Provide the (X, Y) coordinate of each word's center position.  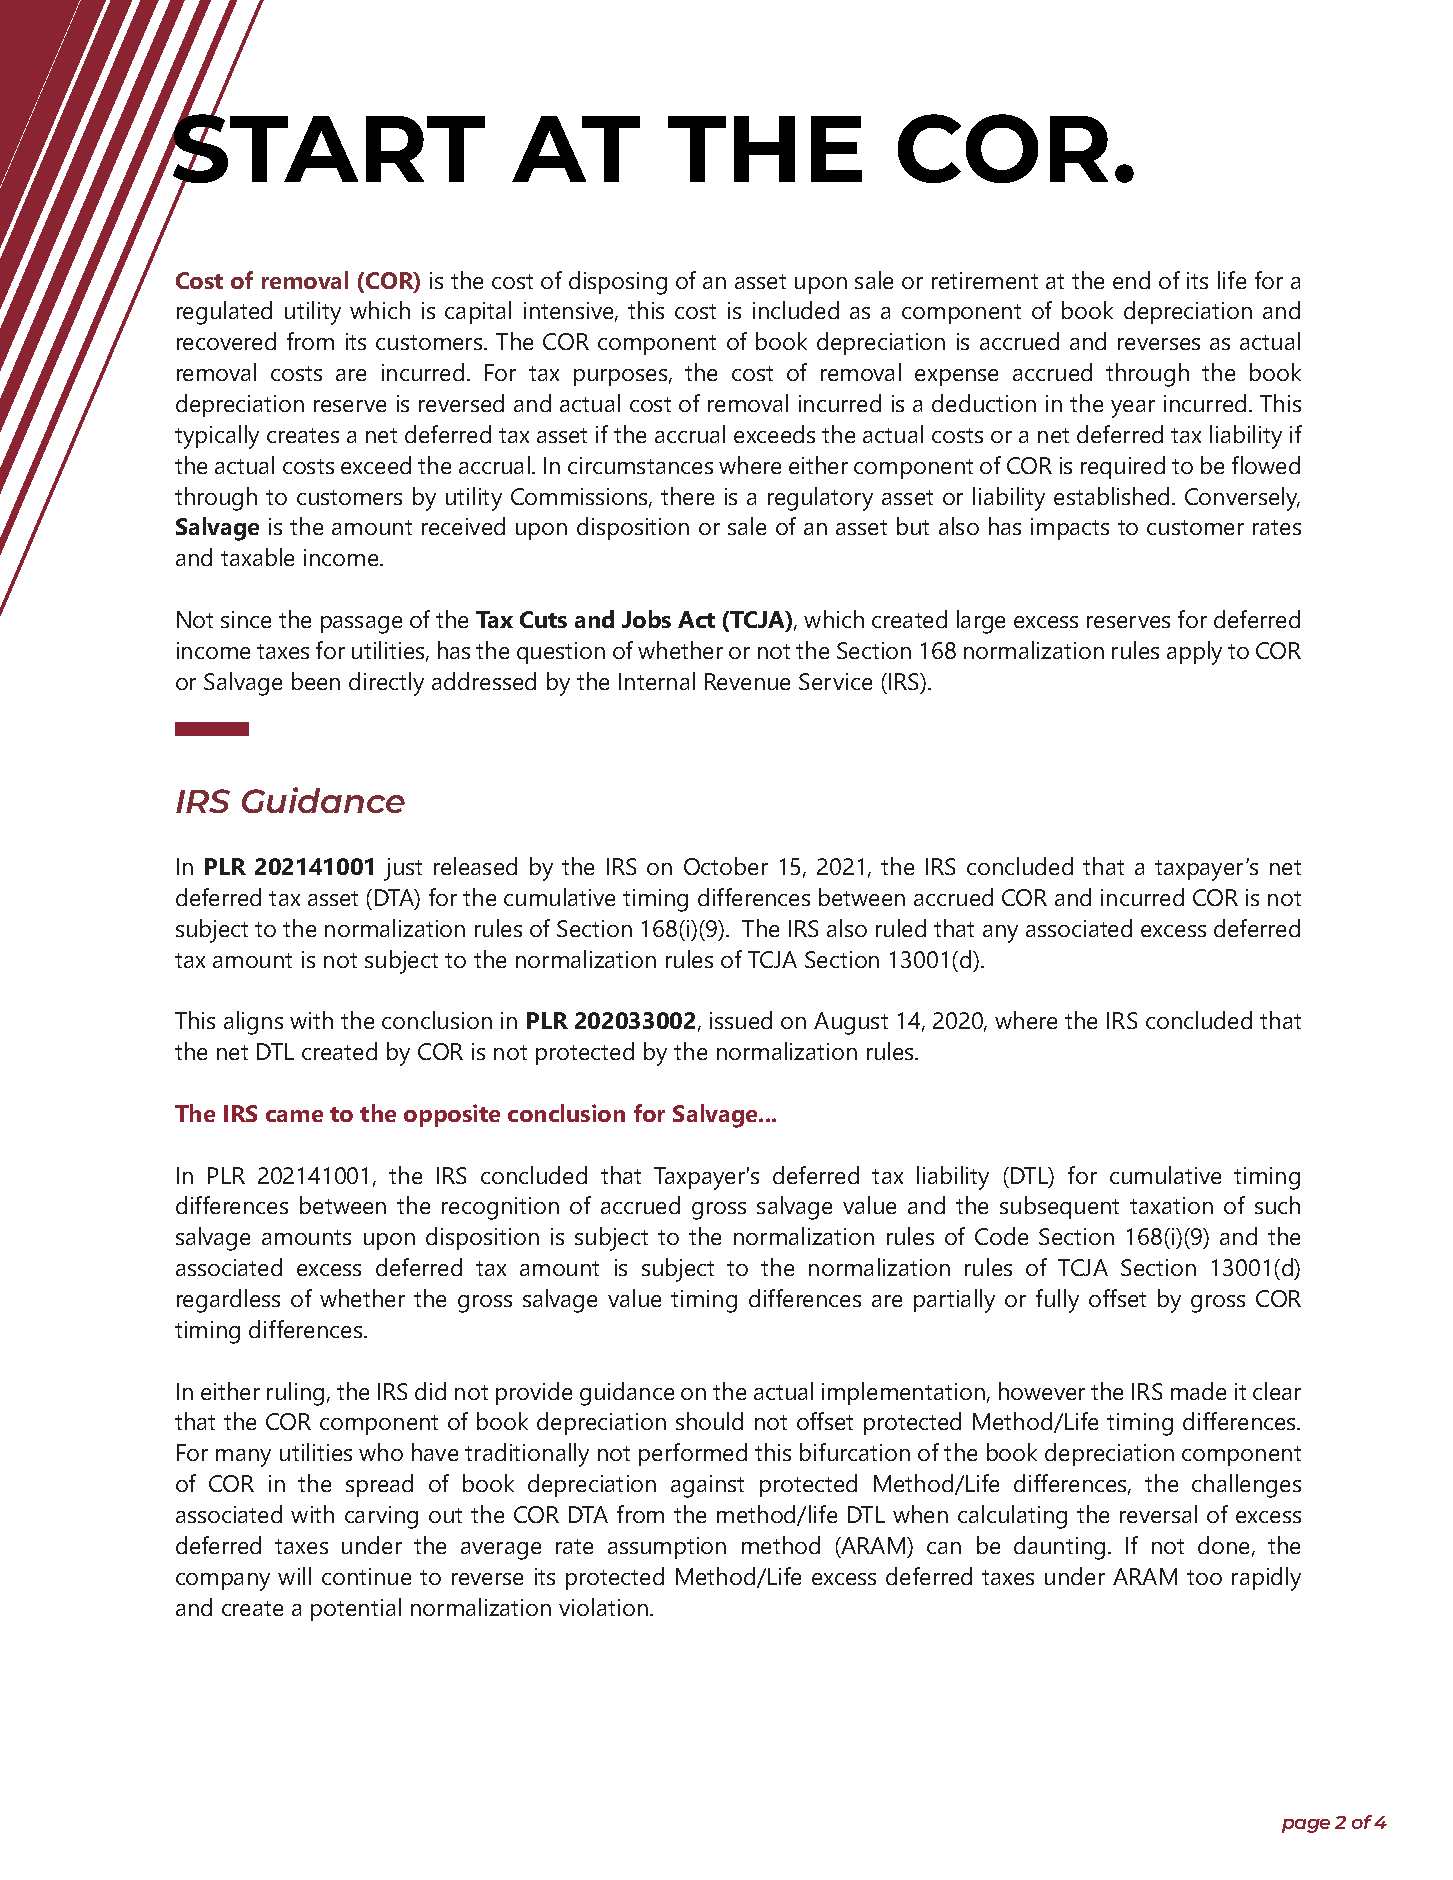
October (726, 866)
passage (361, 625)
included (796, 310)
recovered (226, 341)
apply (1194, 653)
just (403, 869)
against (707, 1486)
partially (954, 1301)
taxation (1171, 1205)
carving (381, 1517)
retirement (985, 280)
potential (356, 1609)
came (294, 1116)
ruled (901, 928)
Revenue (747, 681)
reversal (1158, 1514)
